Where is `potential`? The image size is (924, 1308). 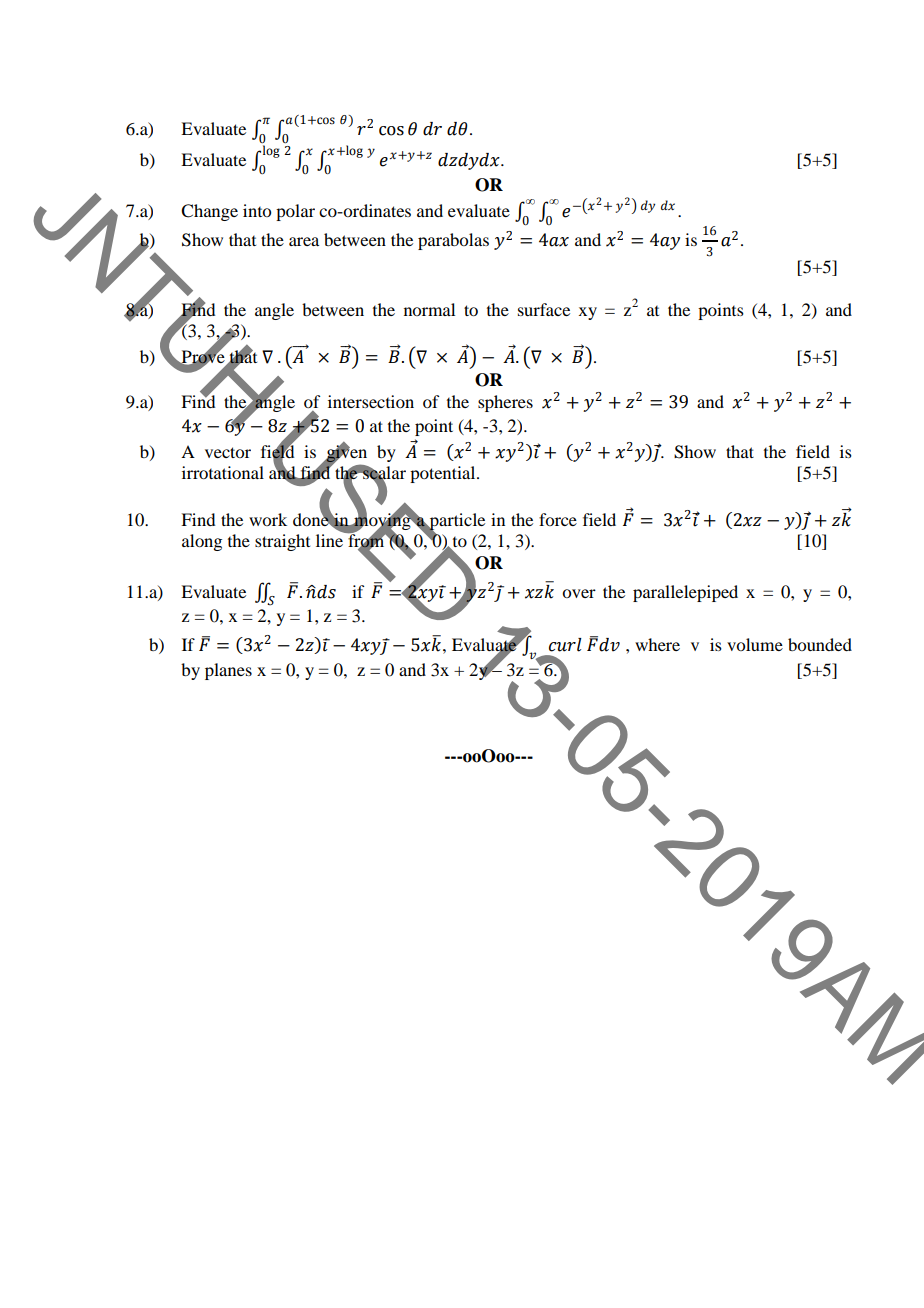
potential is located at coordinates (444, 474).
